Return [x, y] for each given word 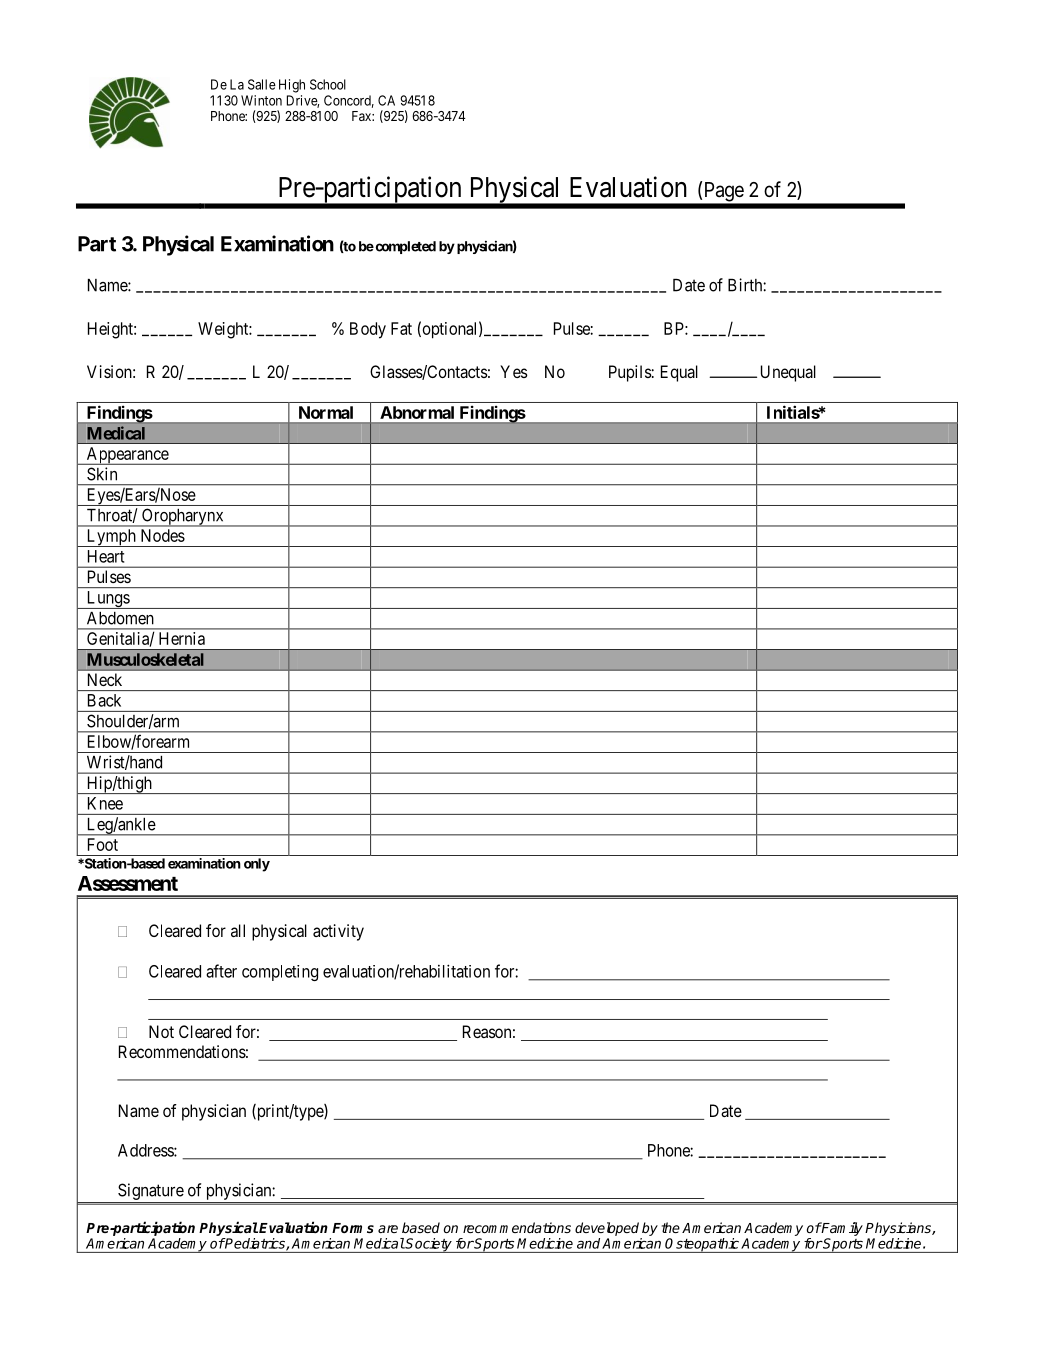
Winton [261, 100]
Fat [401, 328]
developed [607, 1229]
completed [404, 247]
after [221, 971]
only [257, 865]
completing [280, 973]
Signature [151, 1191]
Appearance [127, 456]
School [328, 84]
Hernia [182, 638]
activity [338, 932]
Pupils [630, 373]
